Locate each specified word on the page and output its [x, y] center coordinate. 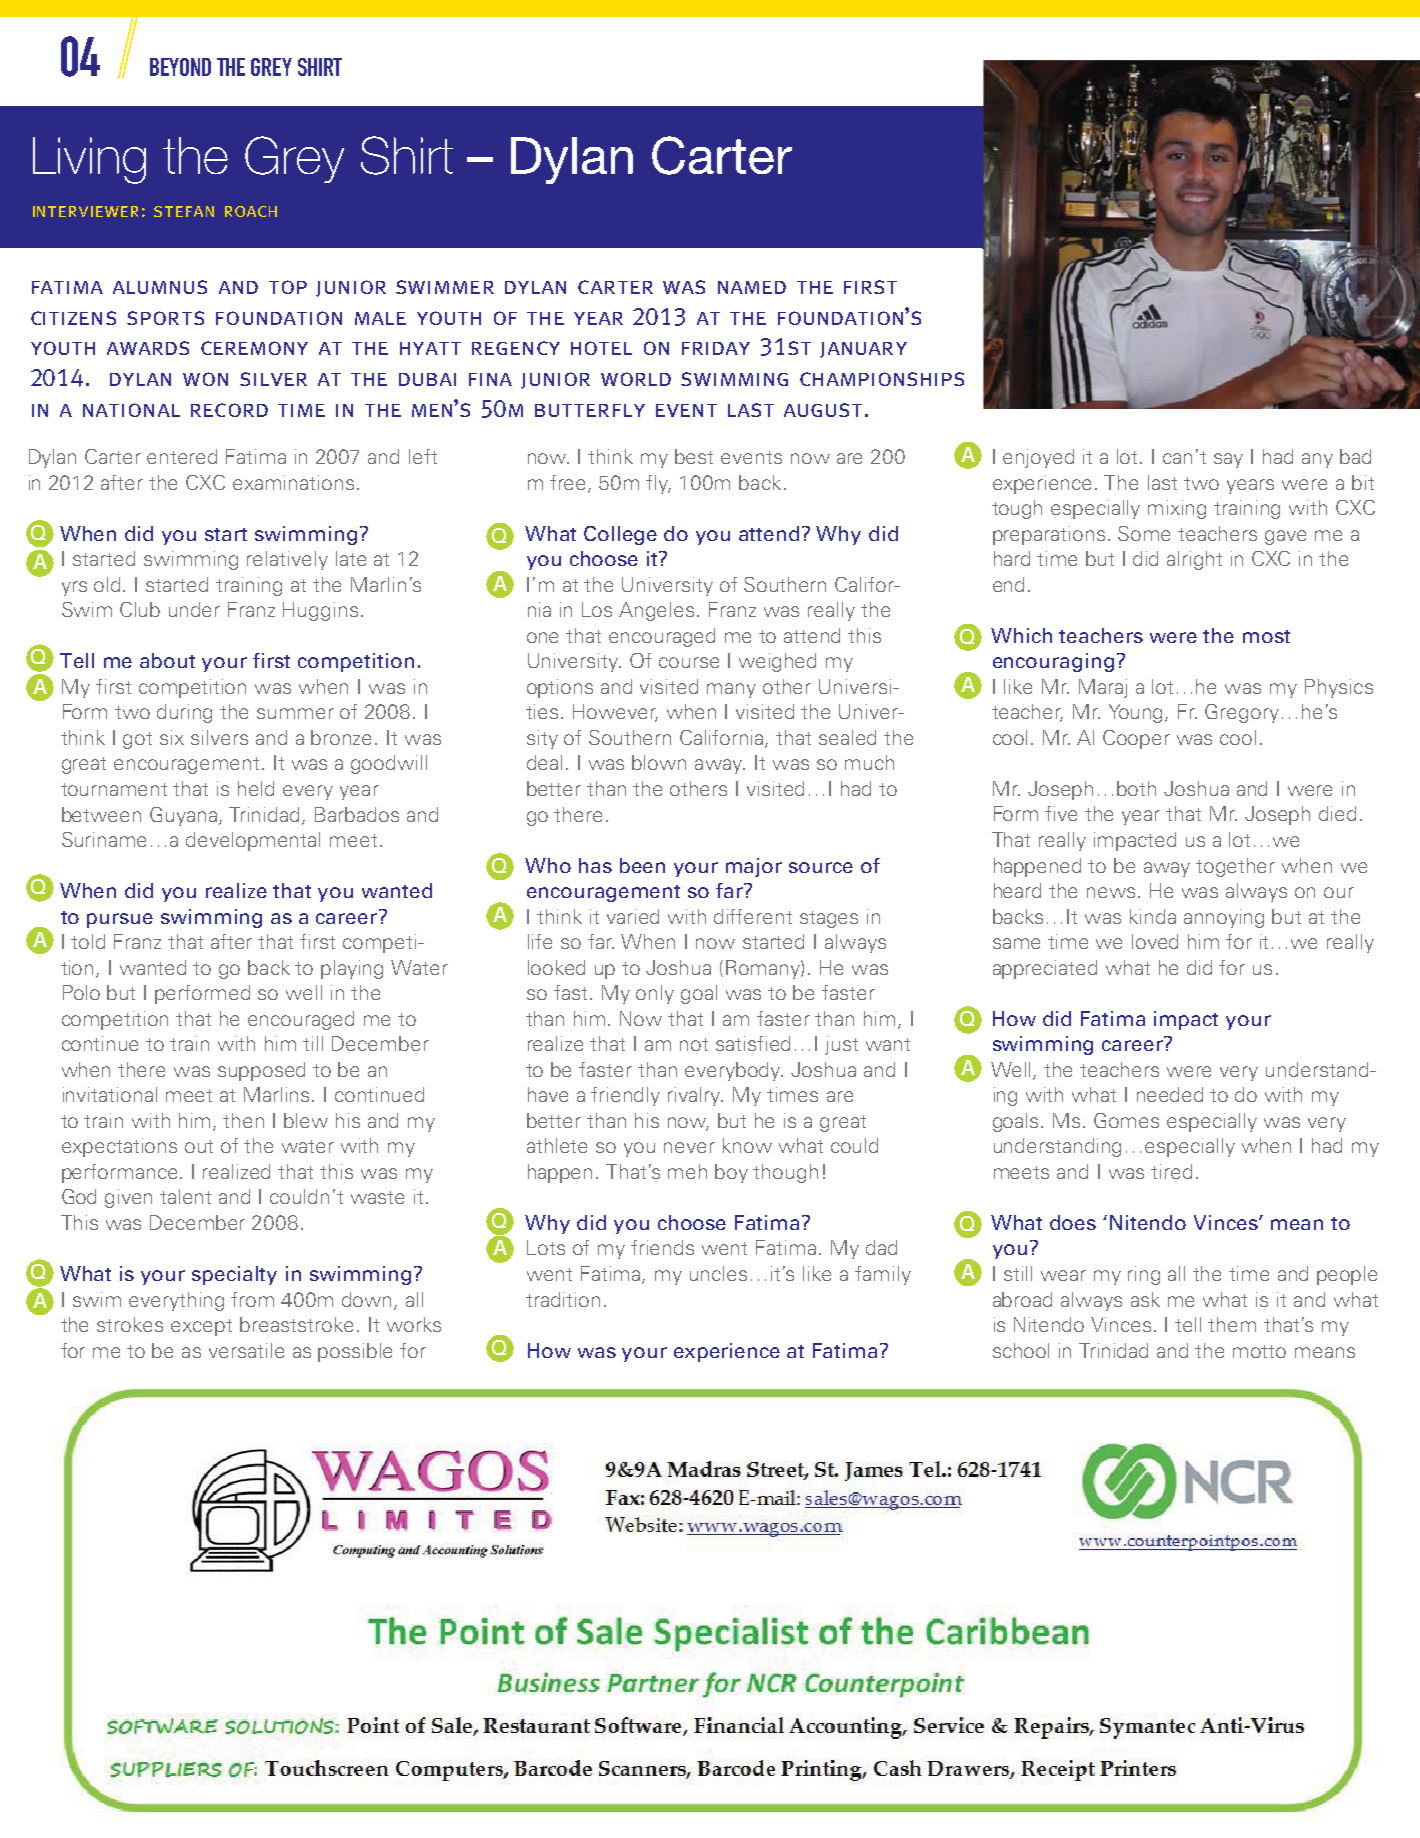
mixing [1177, 509]
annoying [1224, 918]
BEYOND [180, 67]
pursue [120, 920]
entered [182, 456]
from [252, 1299]
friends [662, 1247]
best [694, 456]
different [753, 916]
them [1232, 1324]
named [752, 287]
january [863, 350]
